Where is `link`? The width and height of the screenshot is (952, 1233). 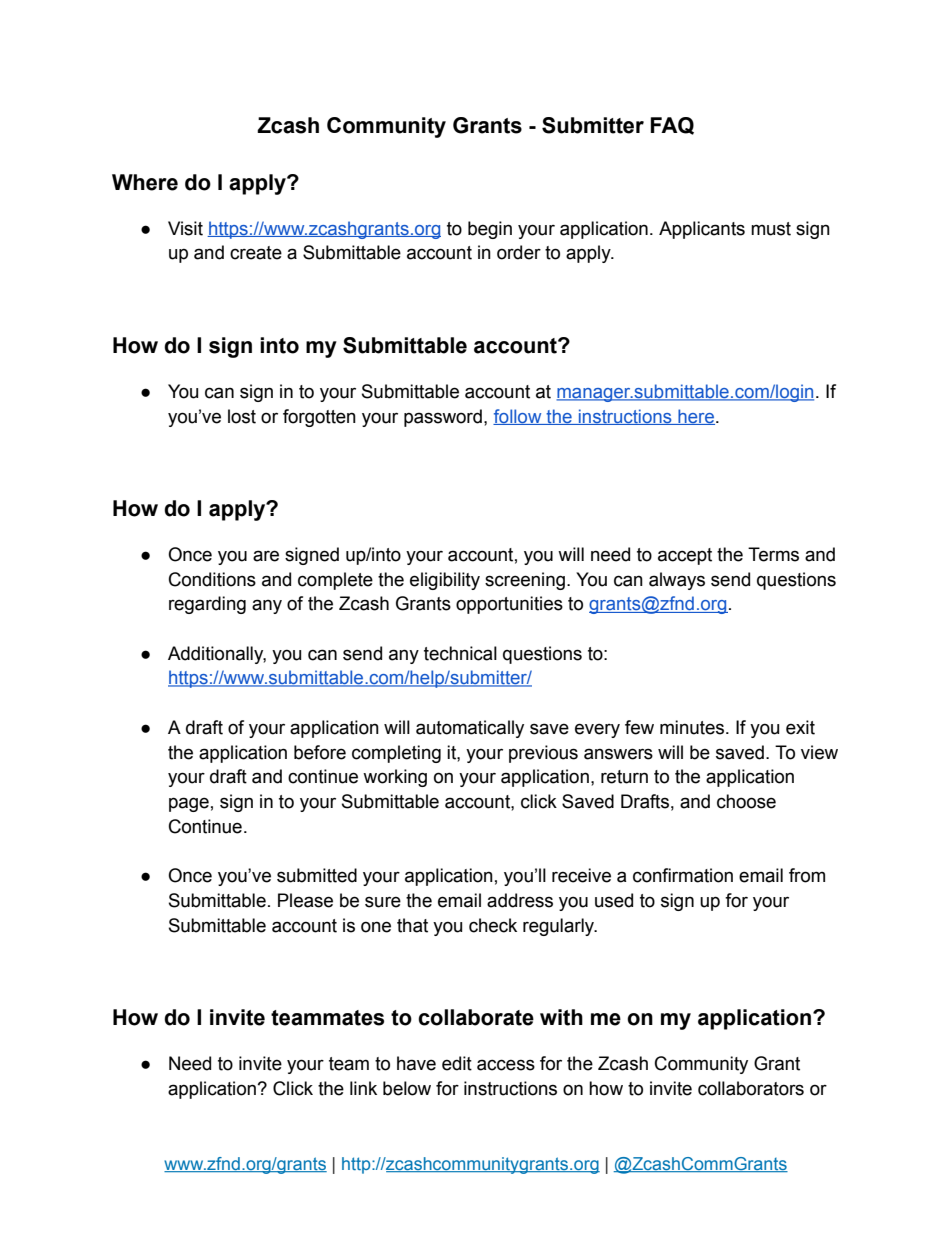
link is located at coordinates (363, 1088).
